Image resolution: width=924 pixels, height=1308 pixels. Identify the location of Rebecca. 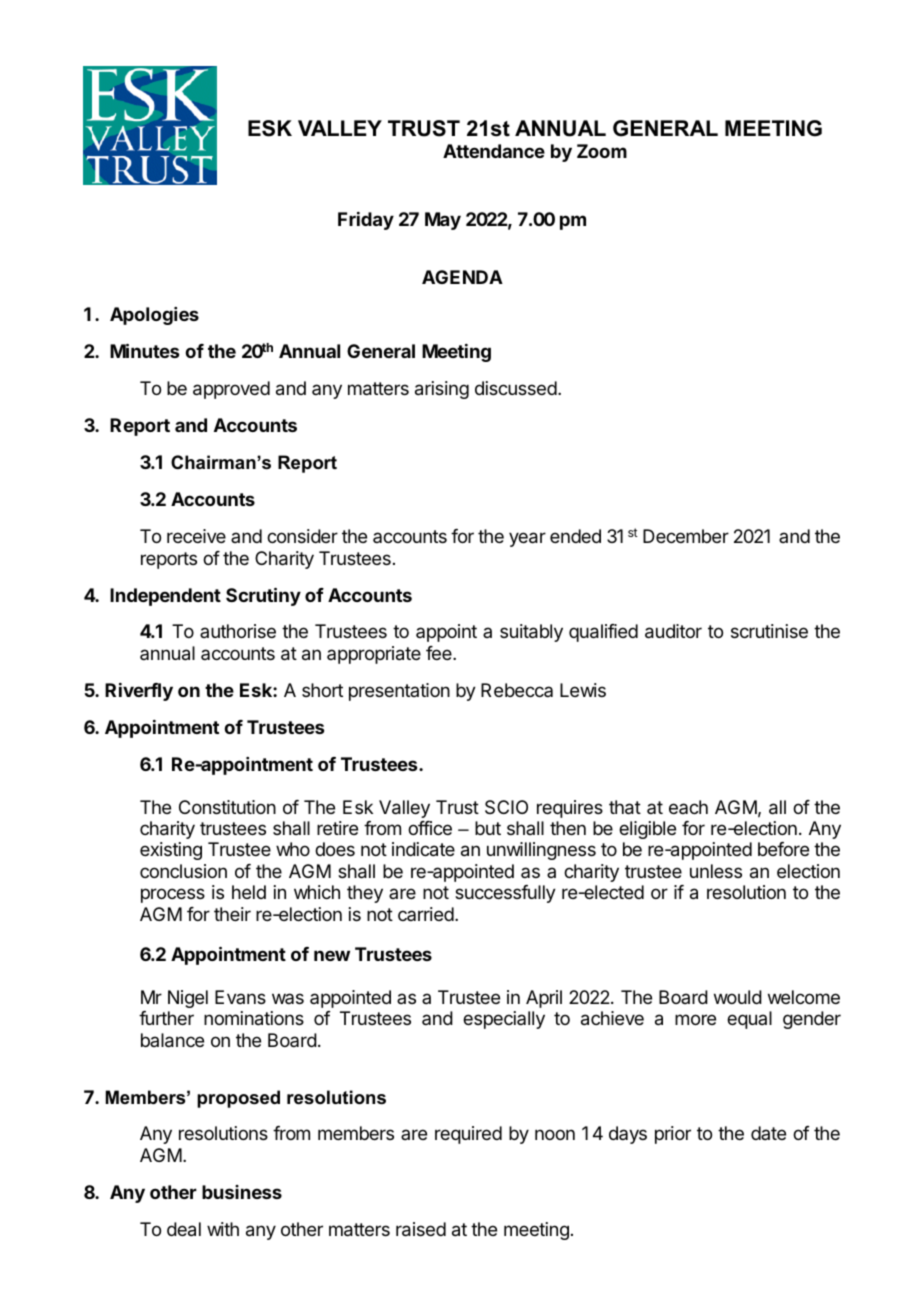
(517, 690).
